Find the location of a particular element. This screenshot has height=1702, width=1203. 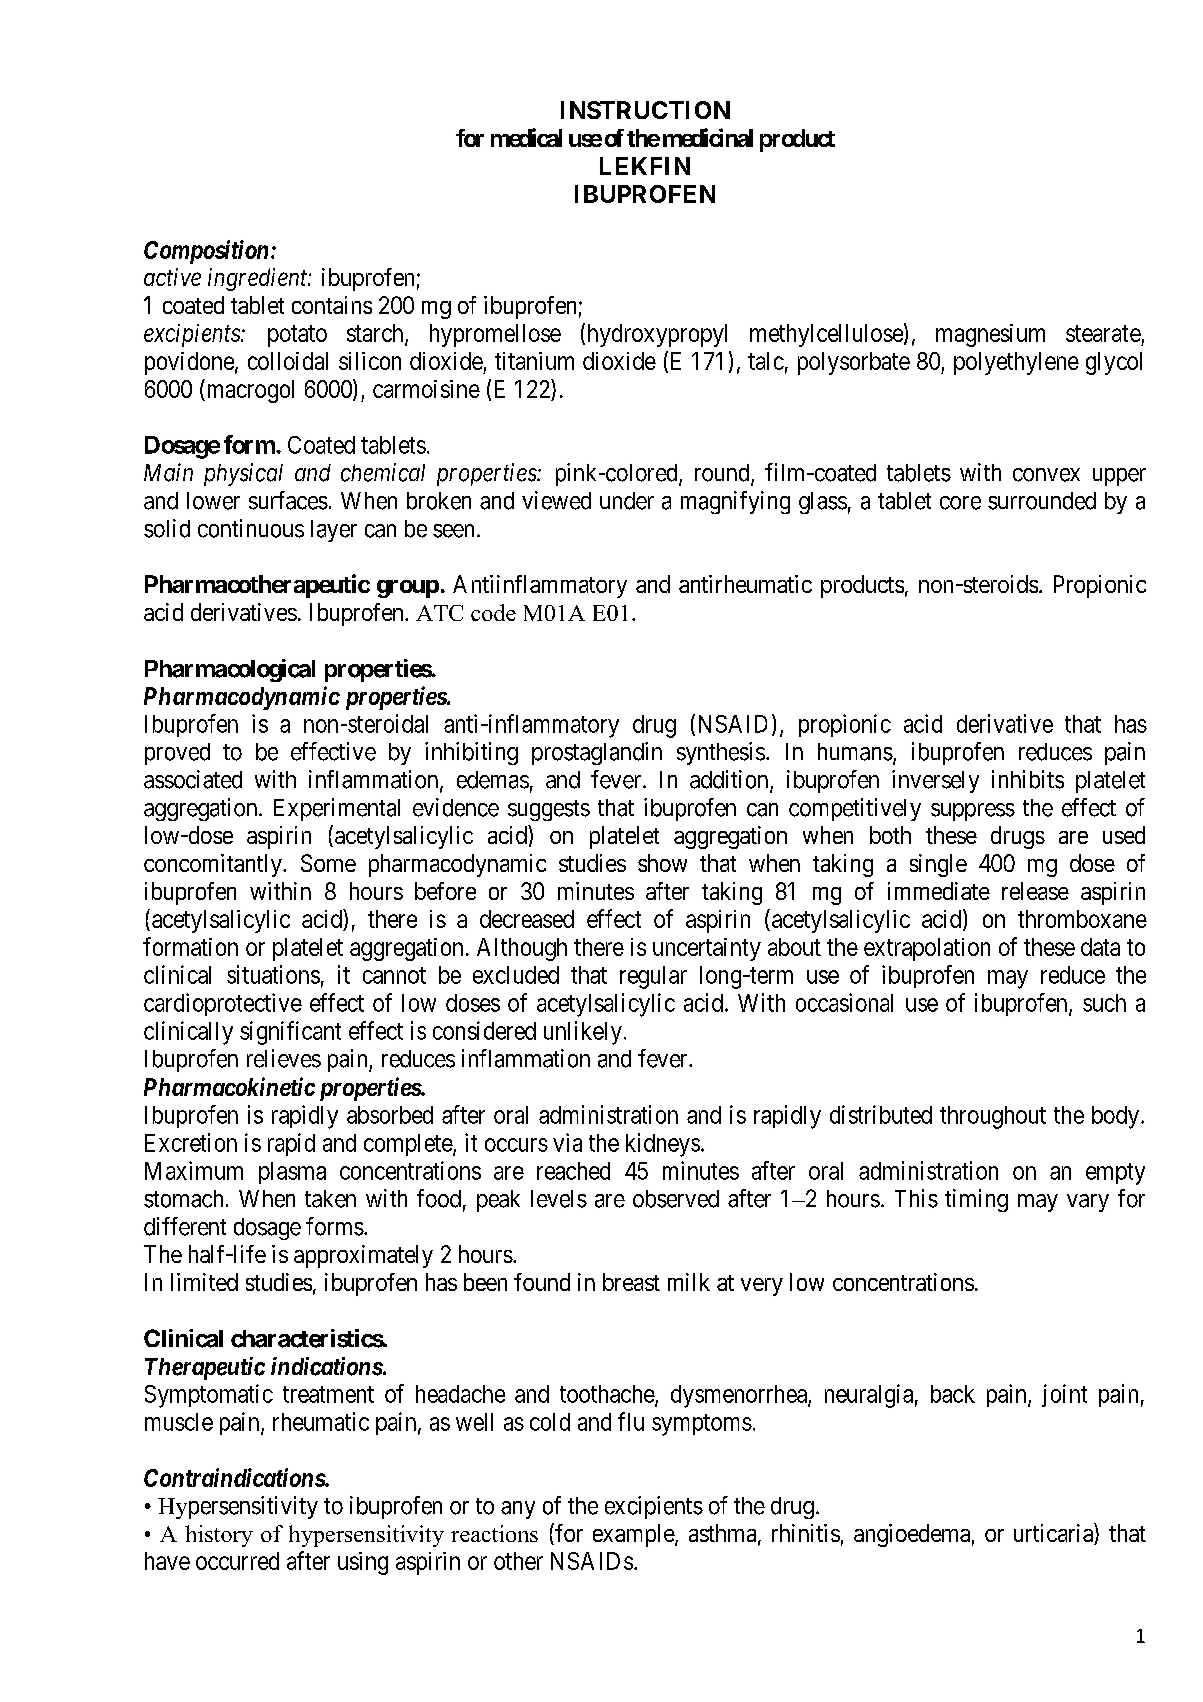

magnesium is located at coordinates (990, 335).
